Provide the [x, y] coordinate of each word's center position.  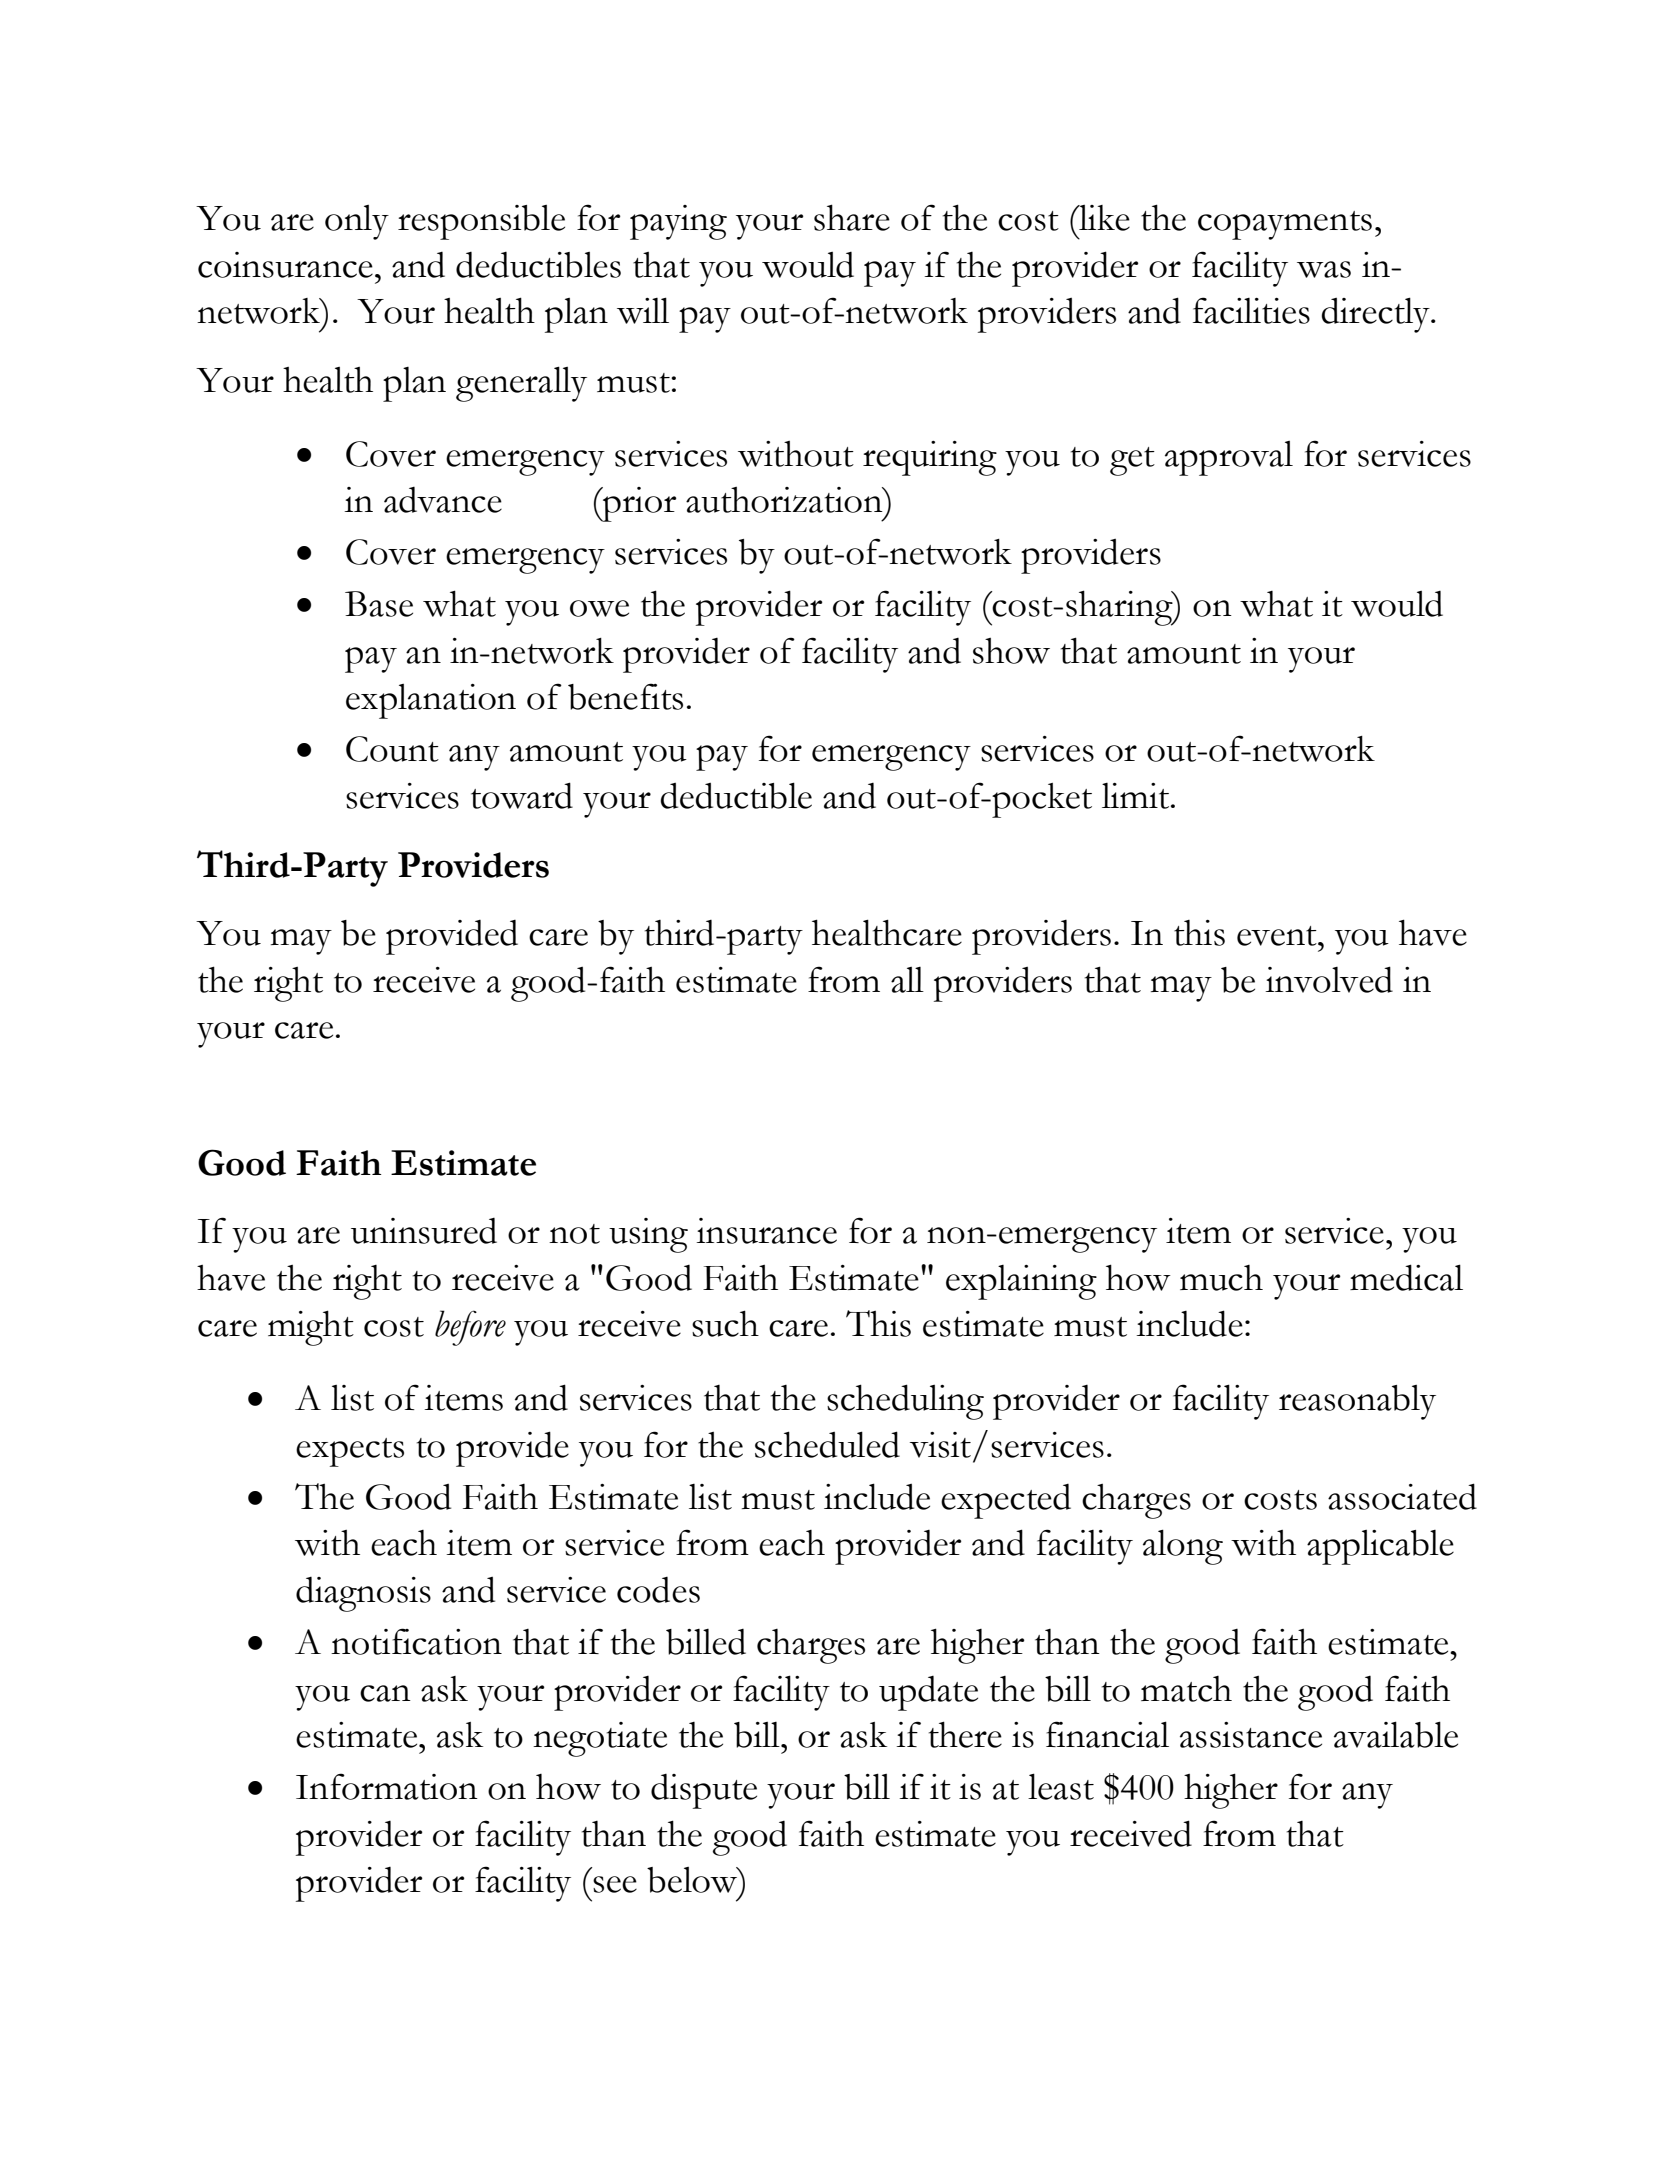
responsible [481, 222]
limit [1137, 796]
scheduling [905, 1402]
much [1221, 1278]
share [852, 217]
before [470, 1328]
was [1324, 269]
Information [387, 1786]
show [1011, 651]
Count [392, 749]
